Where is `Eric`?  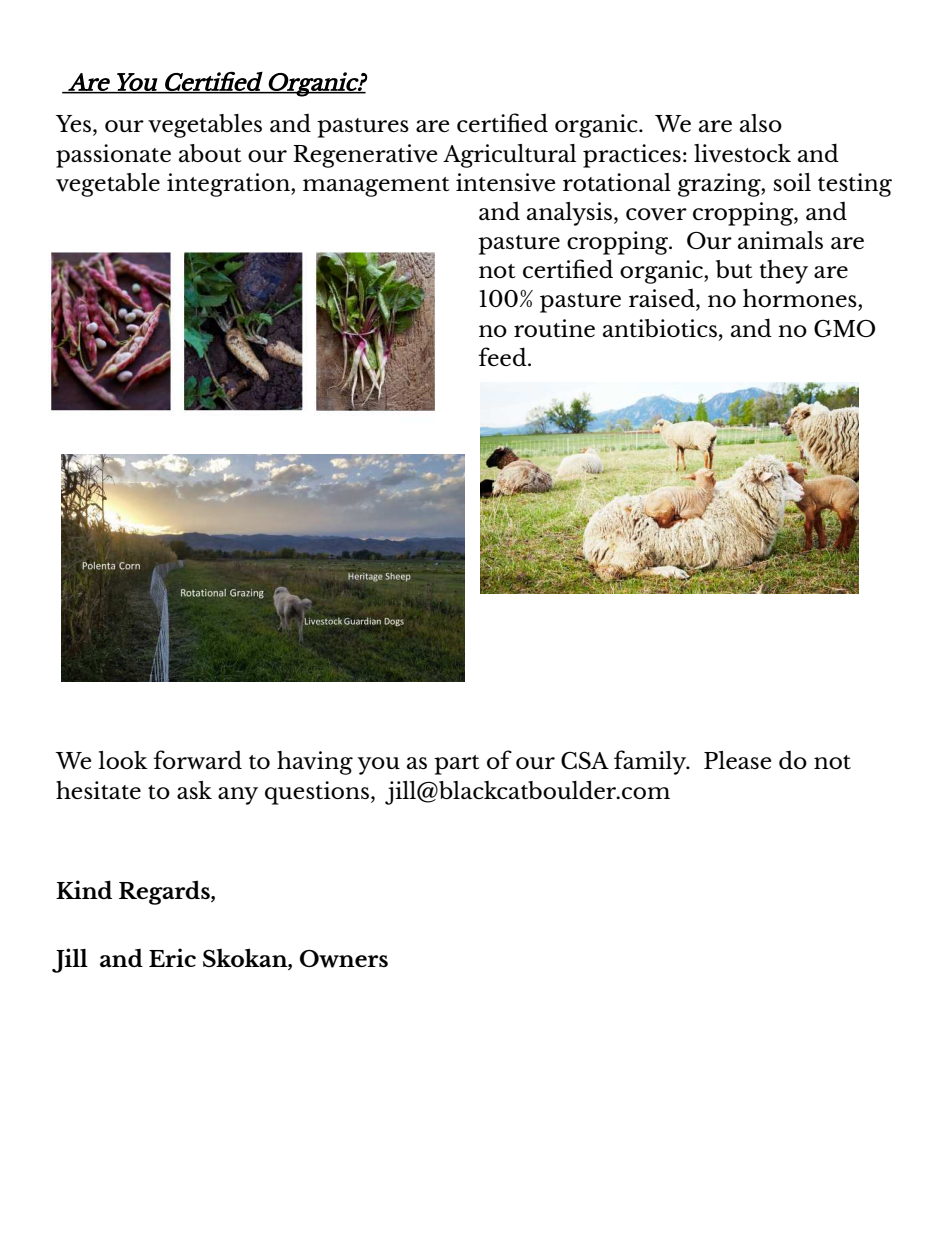 Eric is located at coordinates (172, 957).
